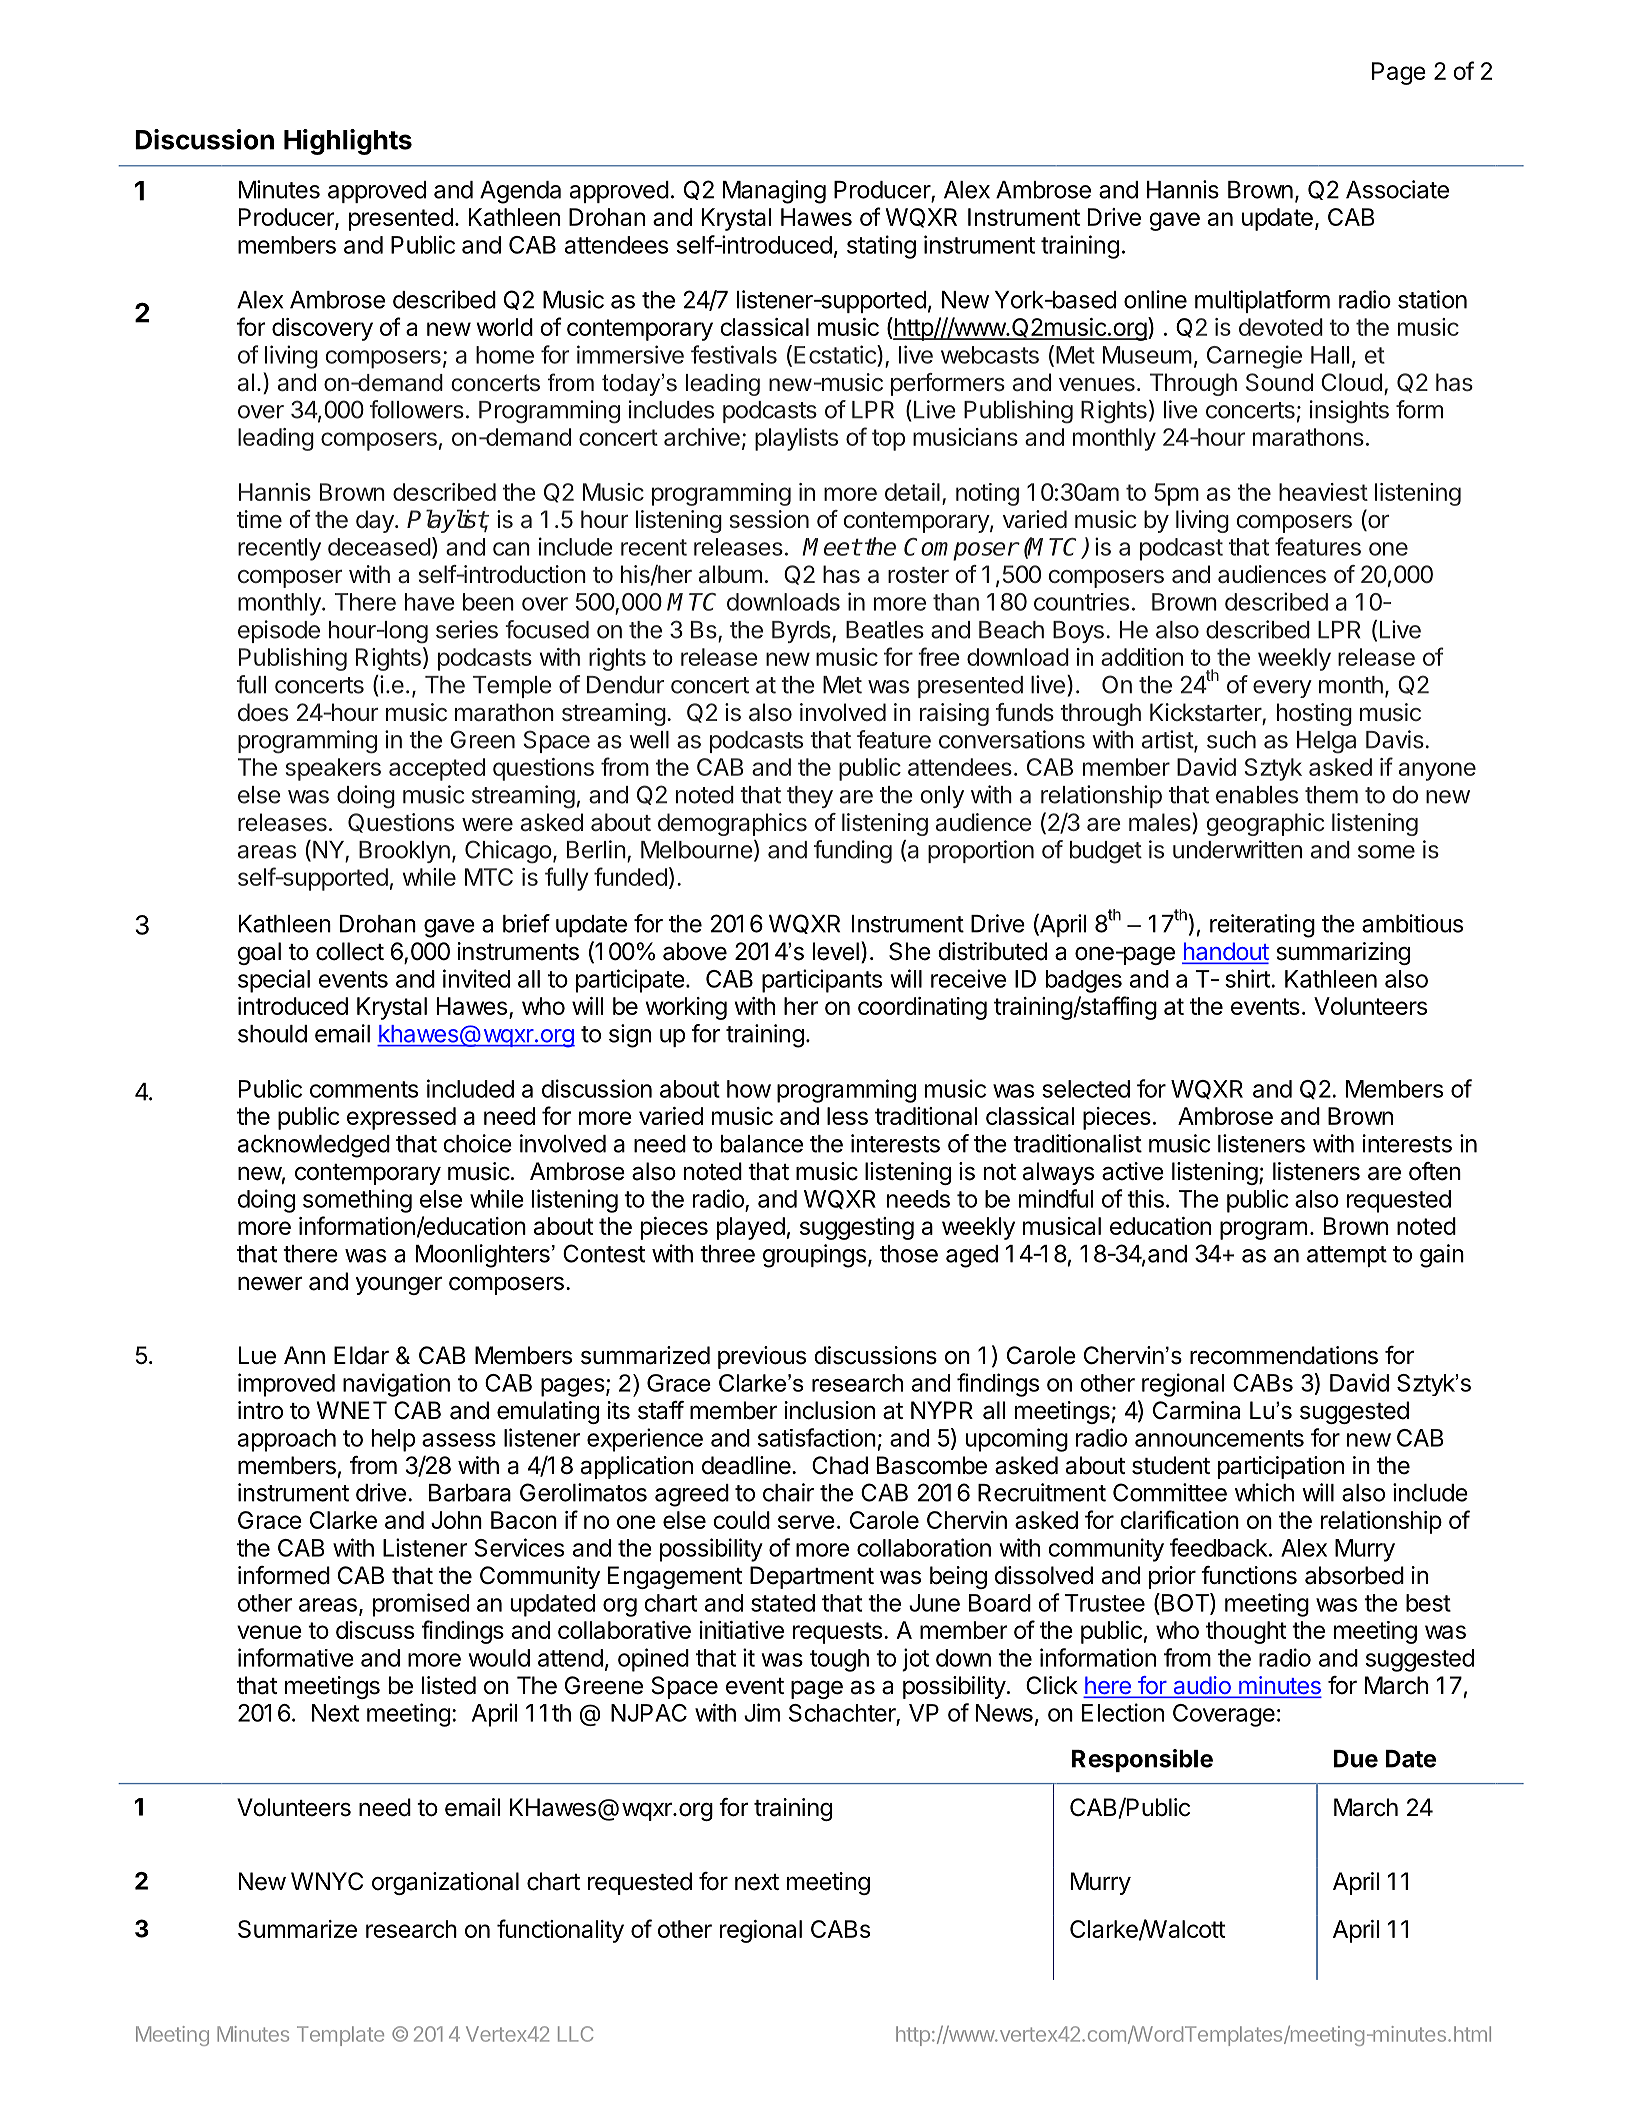 The height and width of the screenshot is (2104, 1626). Describe the element at coordinates (445, 1883) in the screenshot. I see `organizational` at that location.
